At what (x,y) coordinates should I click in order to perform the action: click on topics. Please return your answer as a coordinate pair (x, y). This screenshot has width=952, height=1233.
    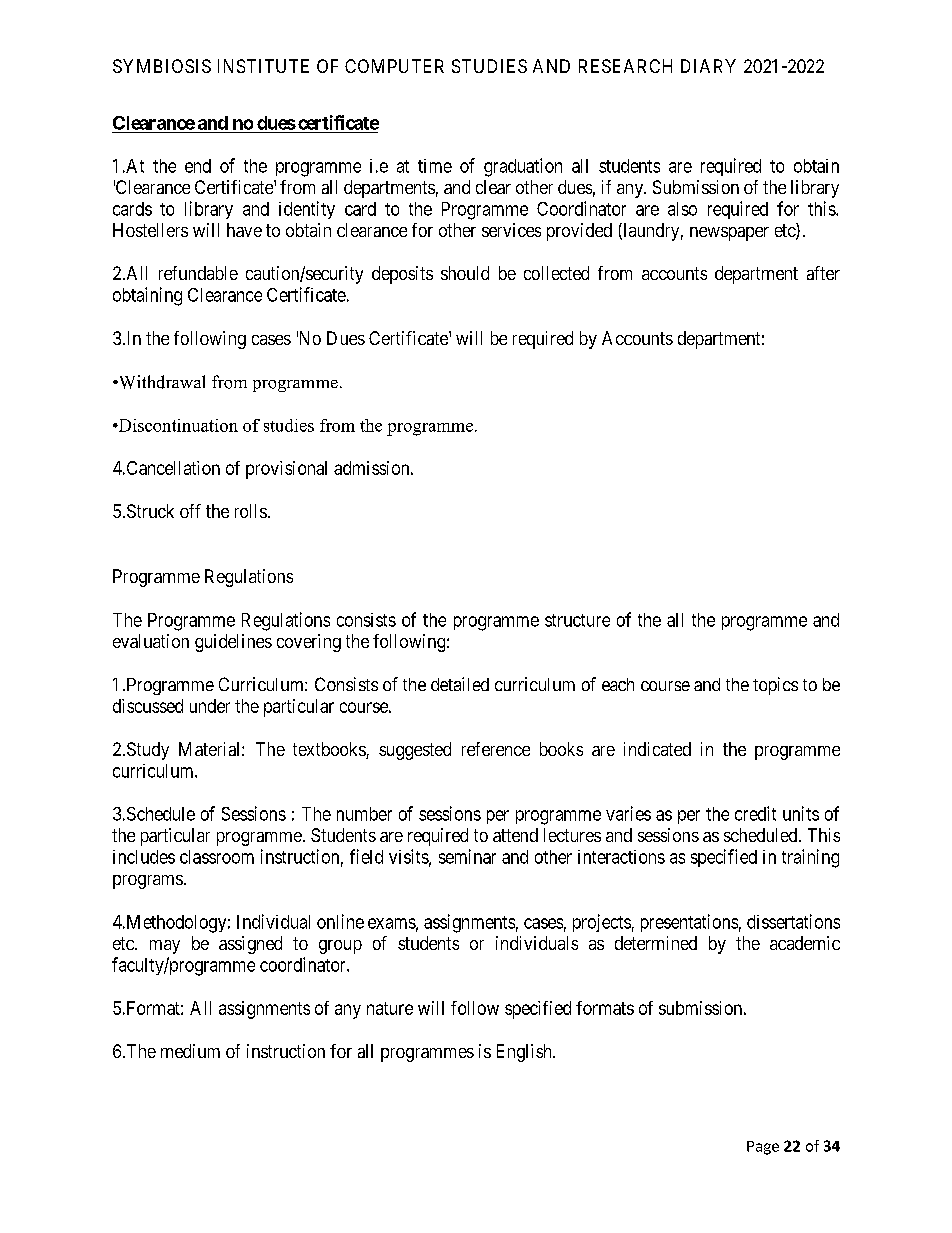
    Looking at the image, I should click on (775, 686).
